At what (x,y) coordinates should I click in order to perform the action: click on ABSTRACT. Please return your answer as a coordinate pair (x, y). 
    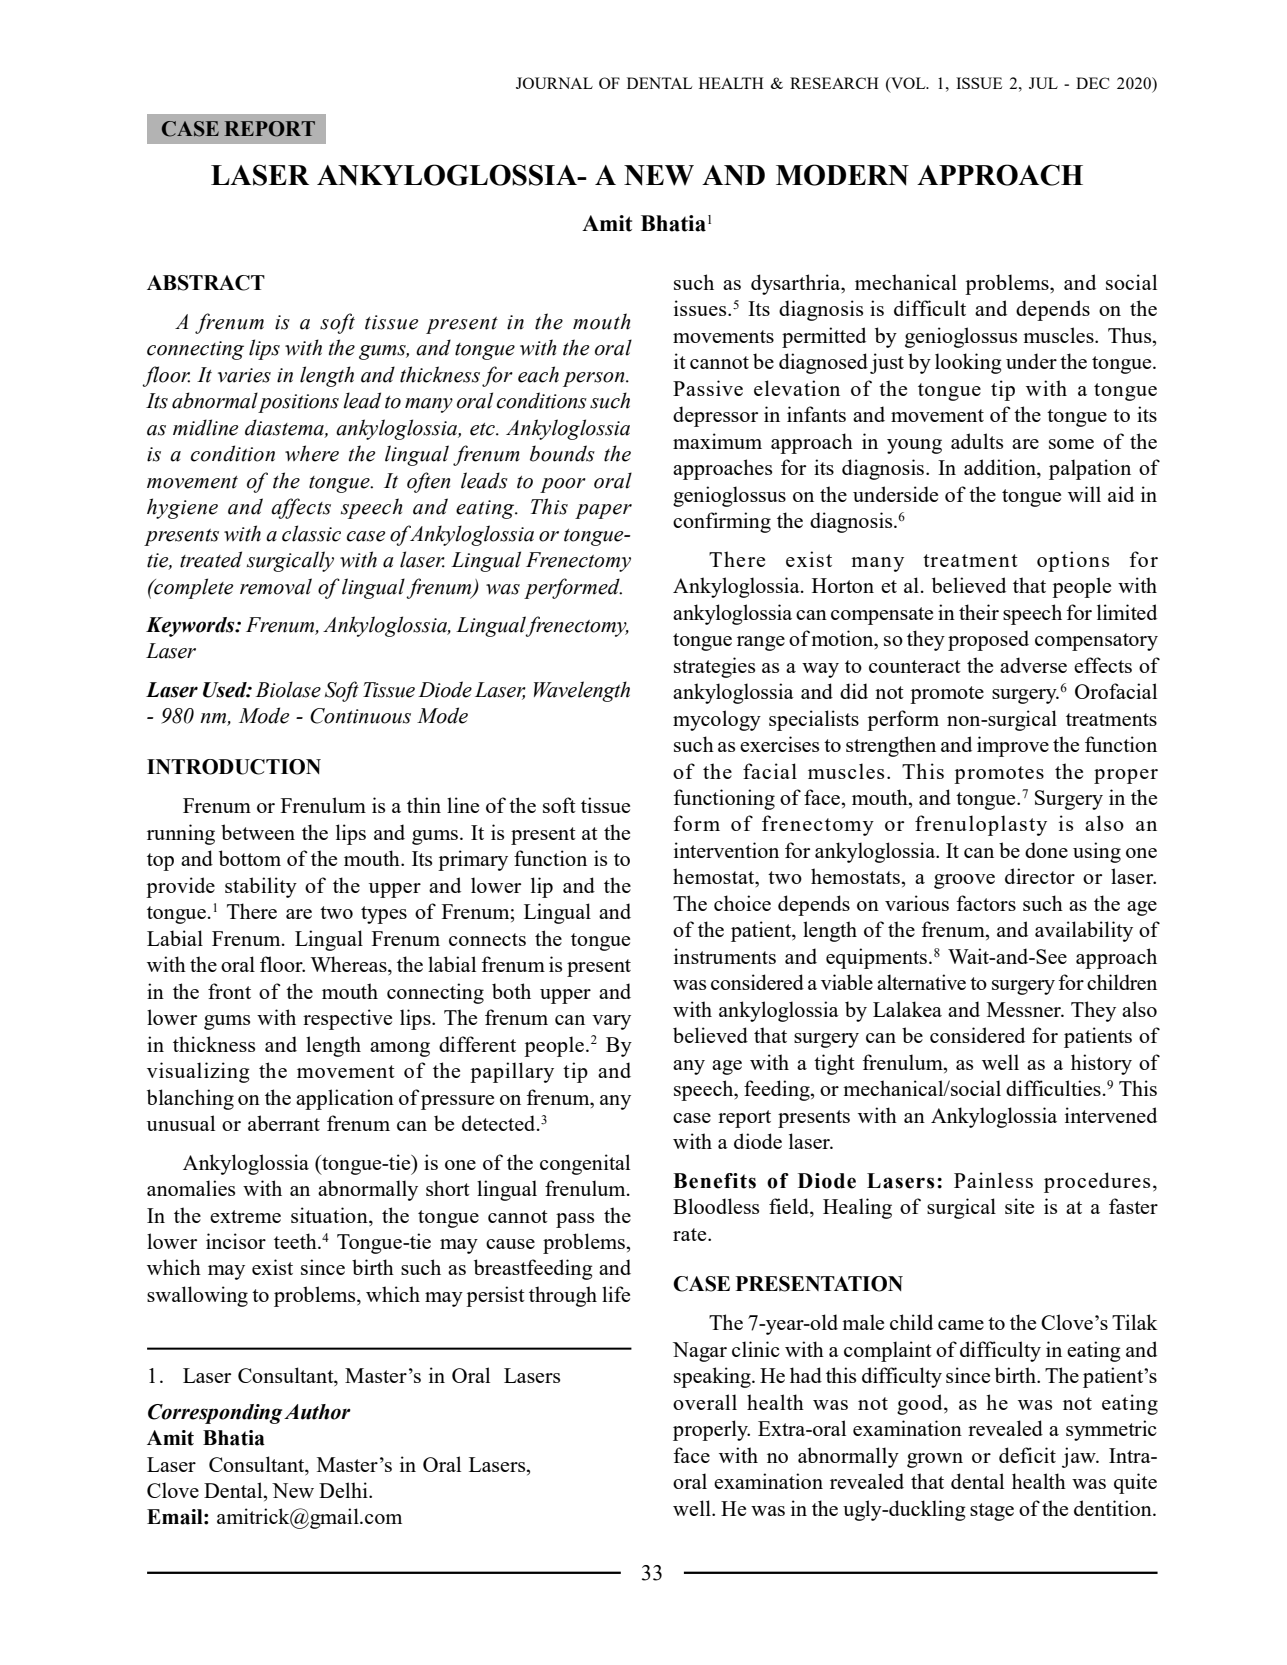
    Looking at the image, I should click on (206, 283).
